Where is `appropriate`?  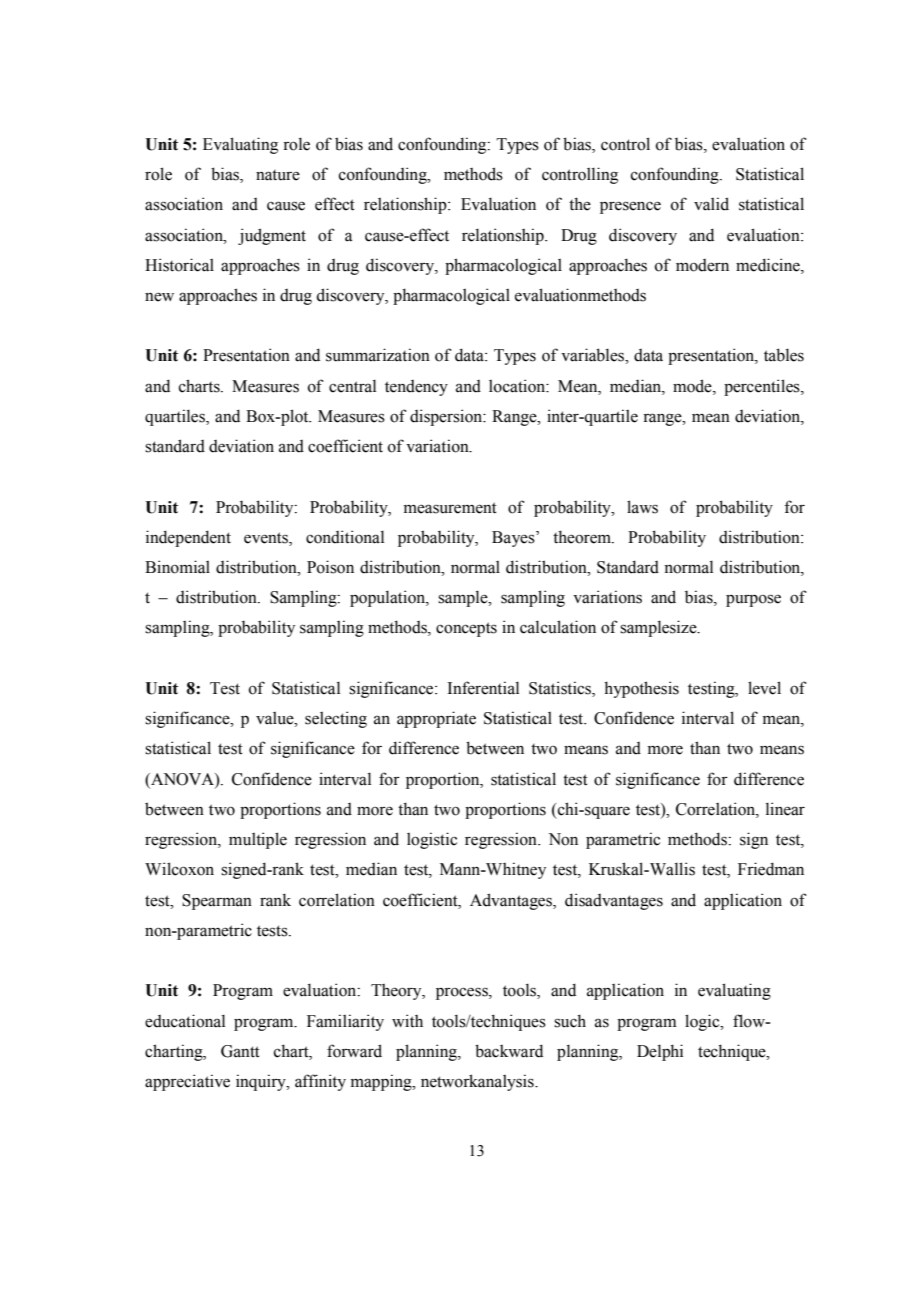 appropriate is located at coordinates (436, 719).
